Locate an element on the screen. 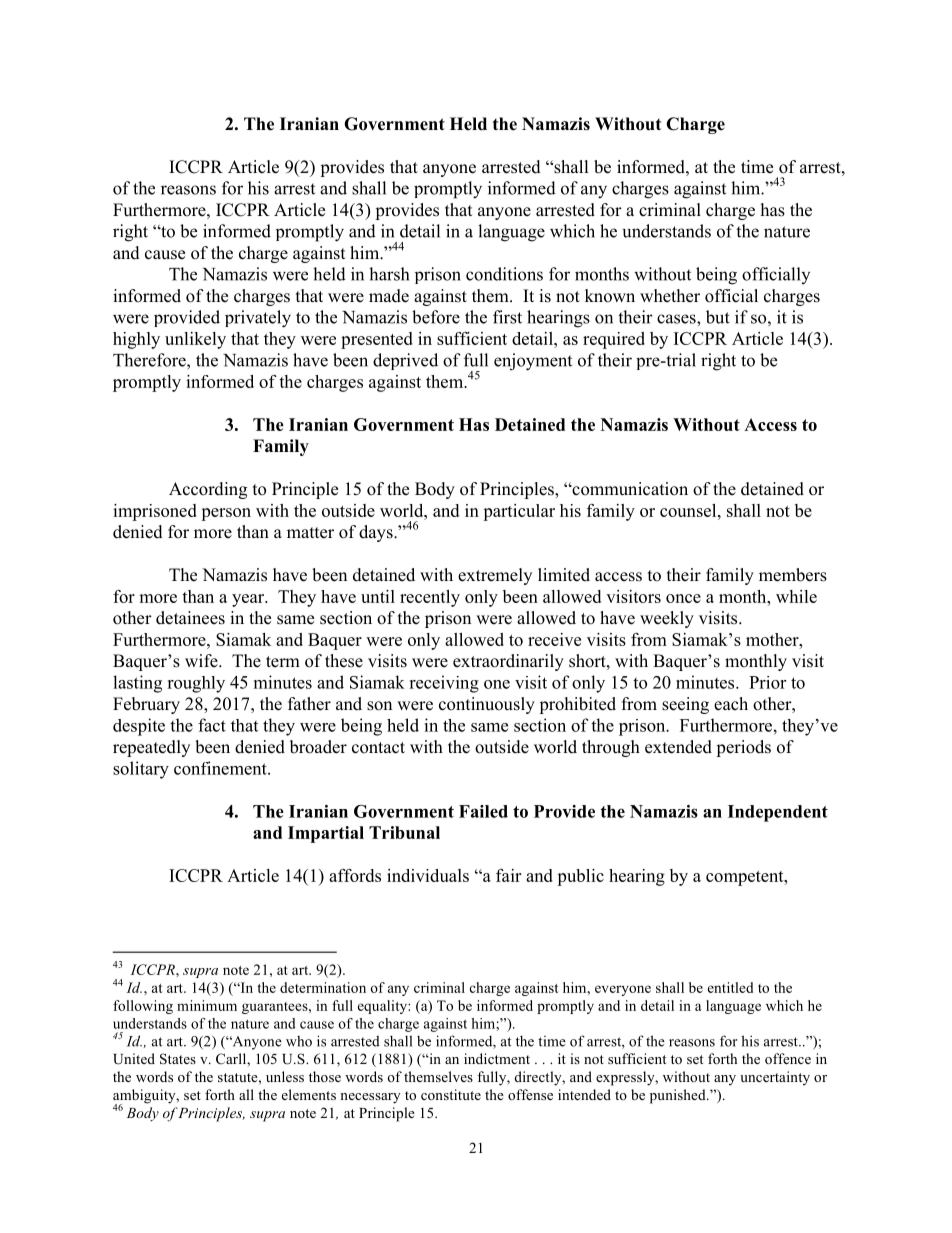  once is located at coordinates (683, 598).
